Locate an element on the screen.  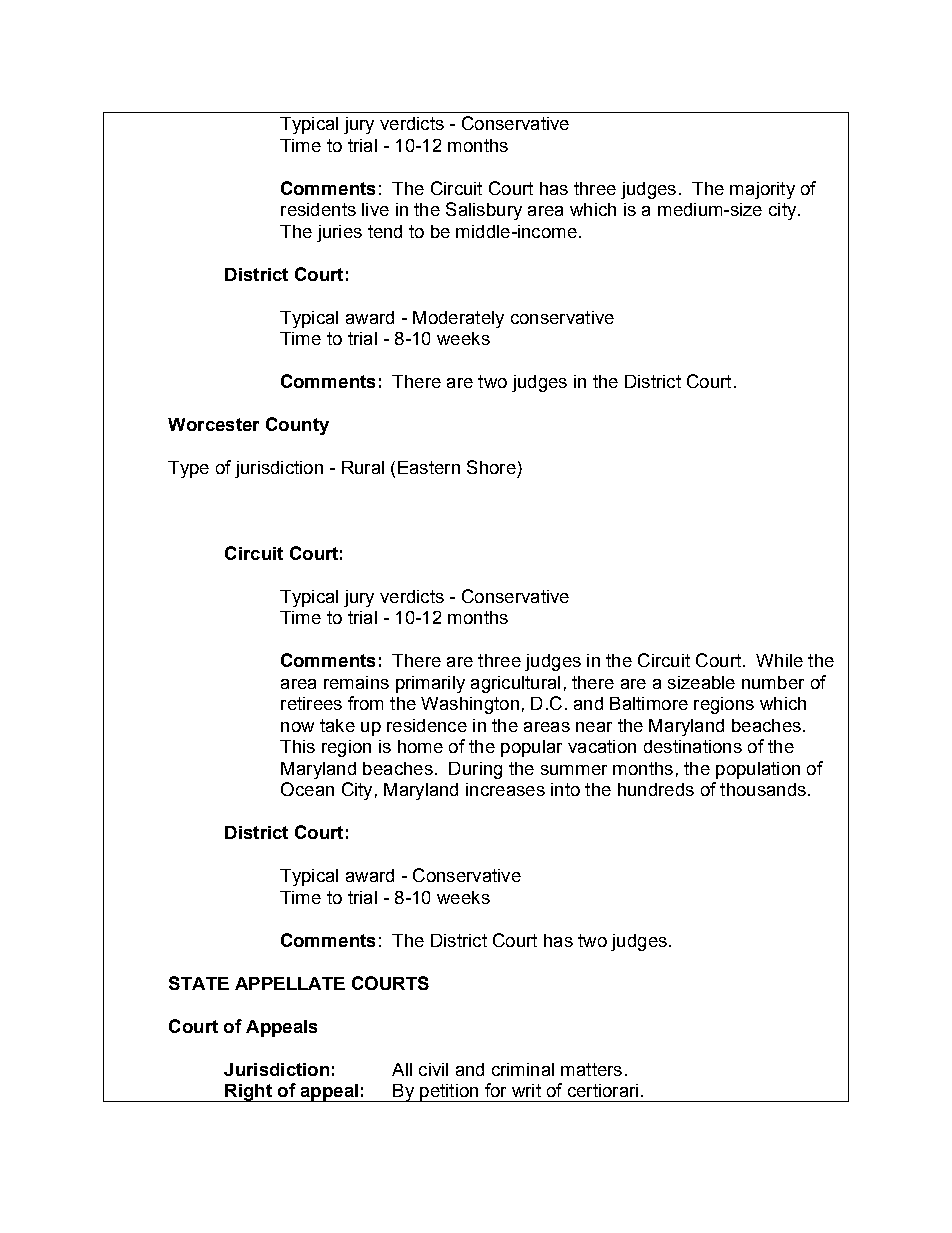
residents is located at coordinates (318, 209).
